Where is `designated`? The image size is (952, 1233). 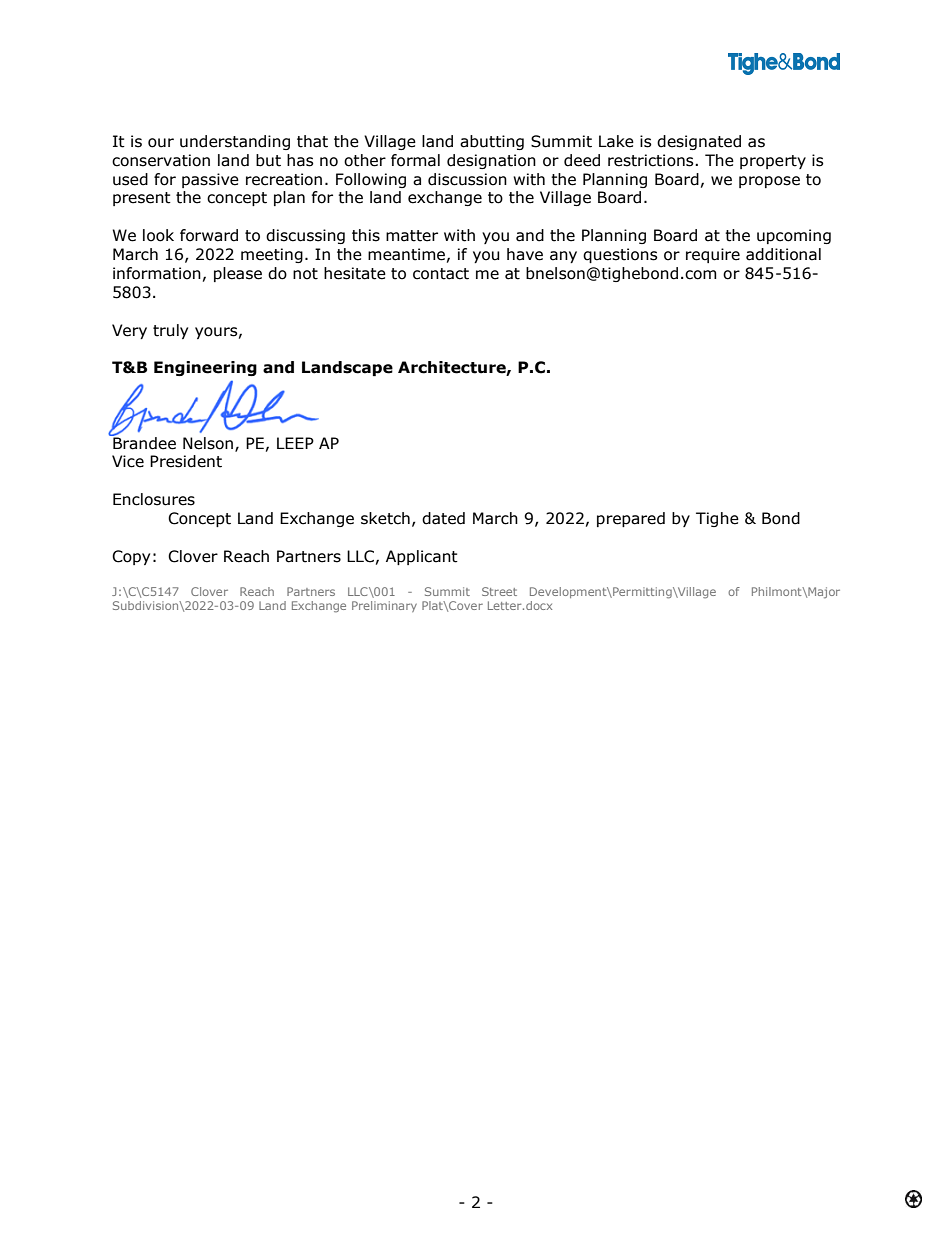
designated is located at coordinates (699, 142).
